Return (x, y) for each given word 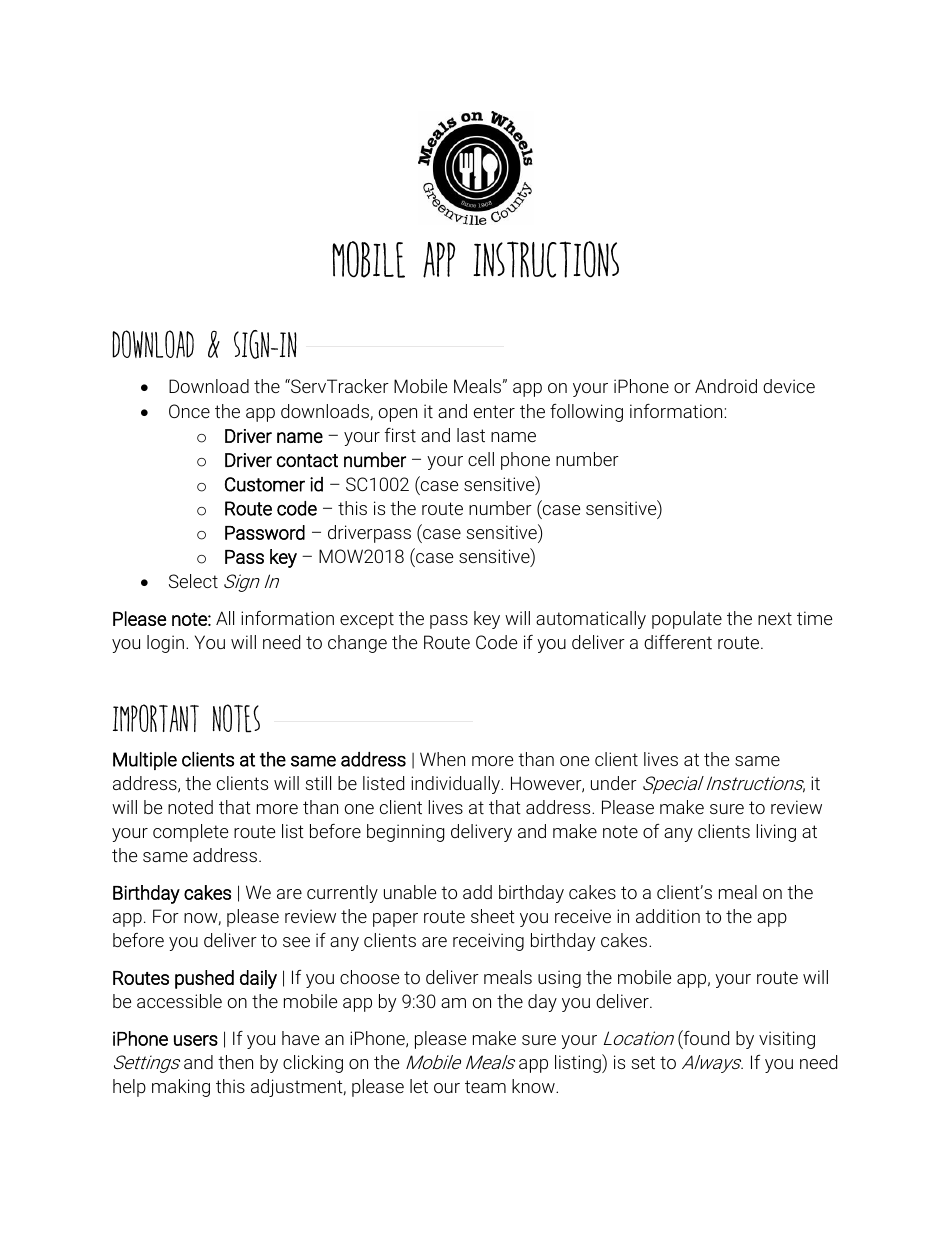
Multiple (145, 761)
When (442, 759)
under (614, 783)
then (235, 1062)
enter (494, 411)
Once (189, 411)
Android (726, 386)
